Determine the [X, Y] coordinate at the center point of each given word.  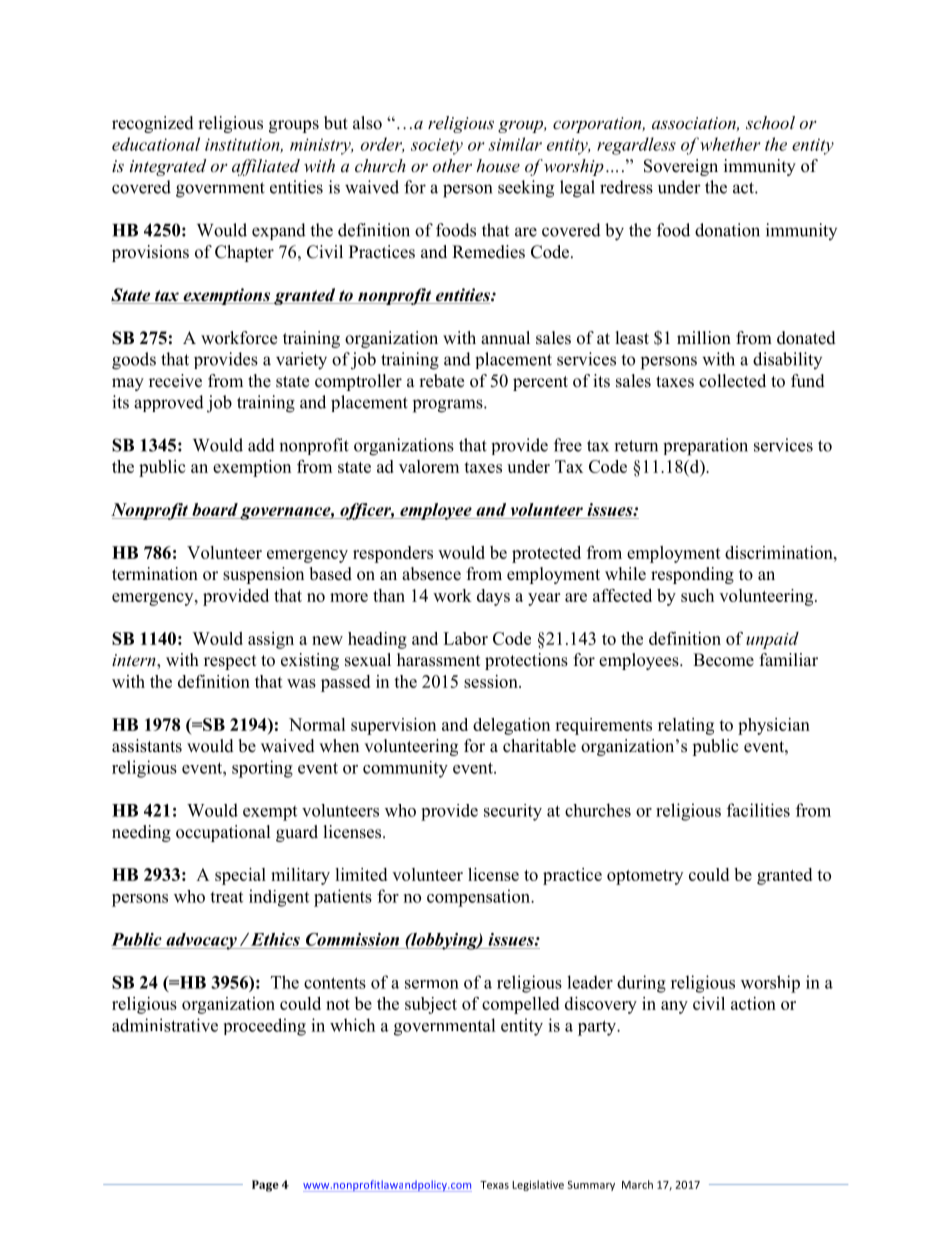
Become [723, 660]
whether [730, 144]
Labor [465, 638]
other [452, 165]
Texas [494, 1185]
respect [230, 662]
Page [265, 1186]
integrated [168, 167]
